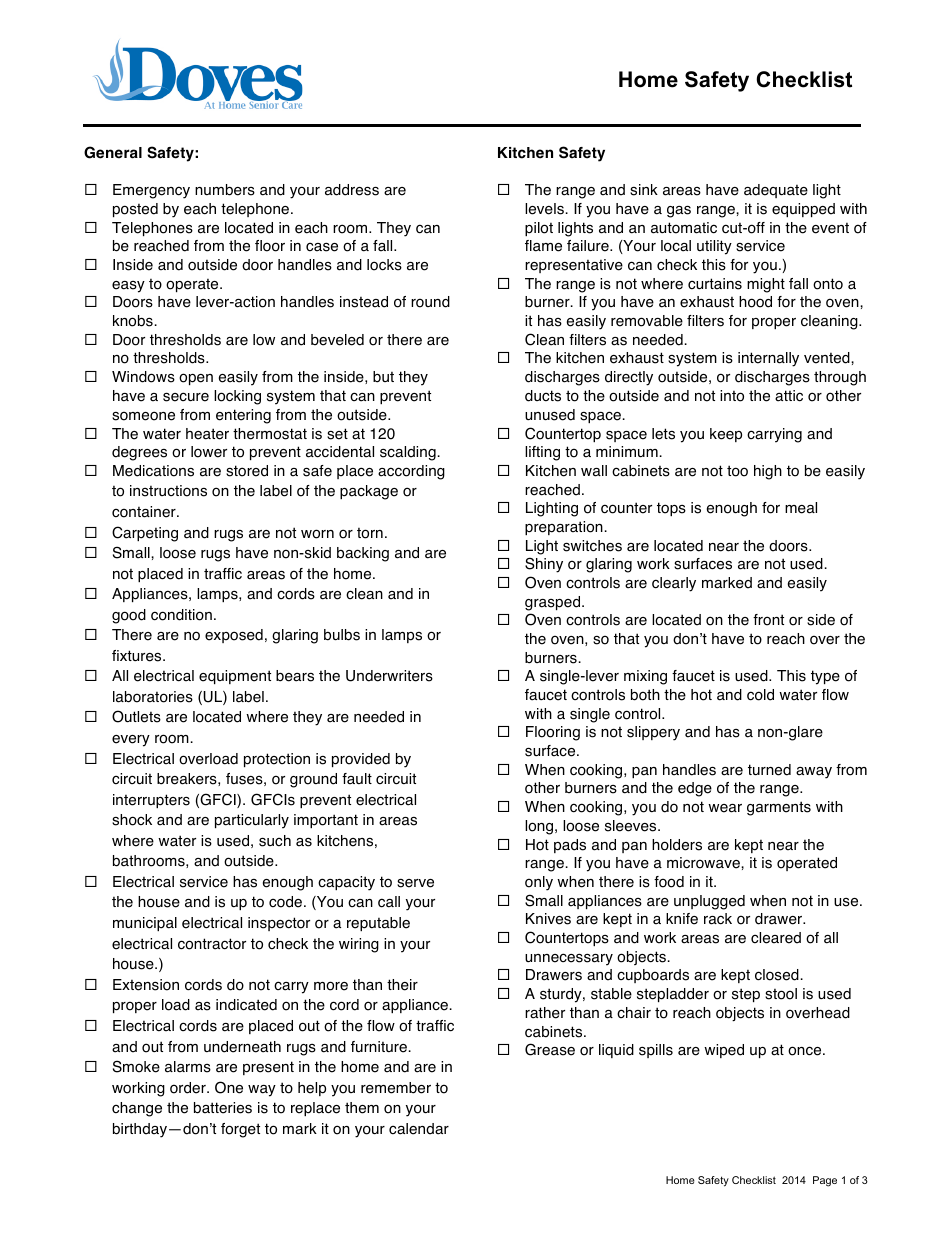 This image has width=952, height=1233. Describe the element at coordinates (776, 191) in the image. I see `adequate` at that location.
